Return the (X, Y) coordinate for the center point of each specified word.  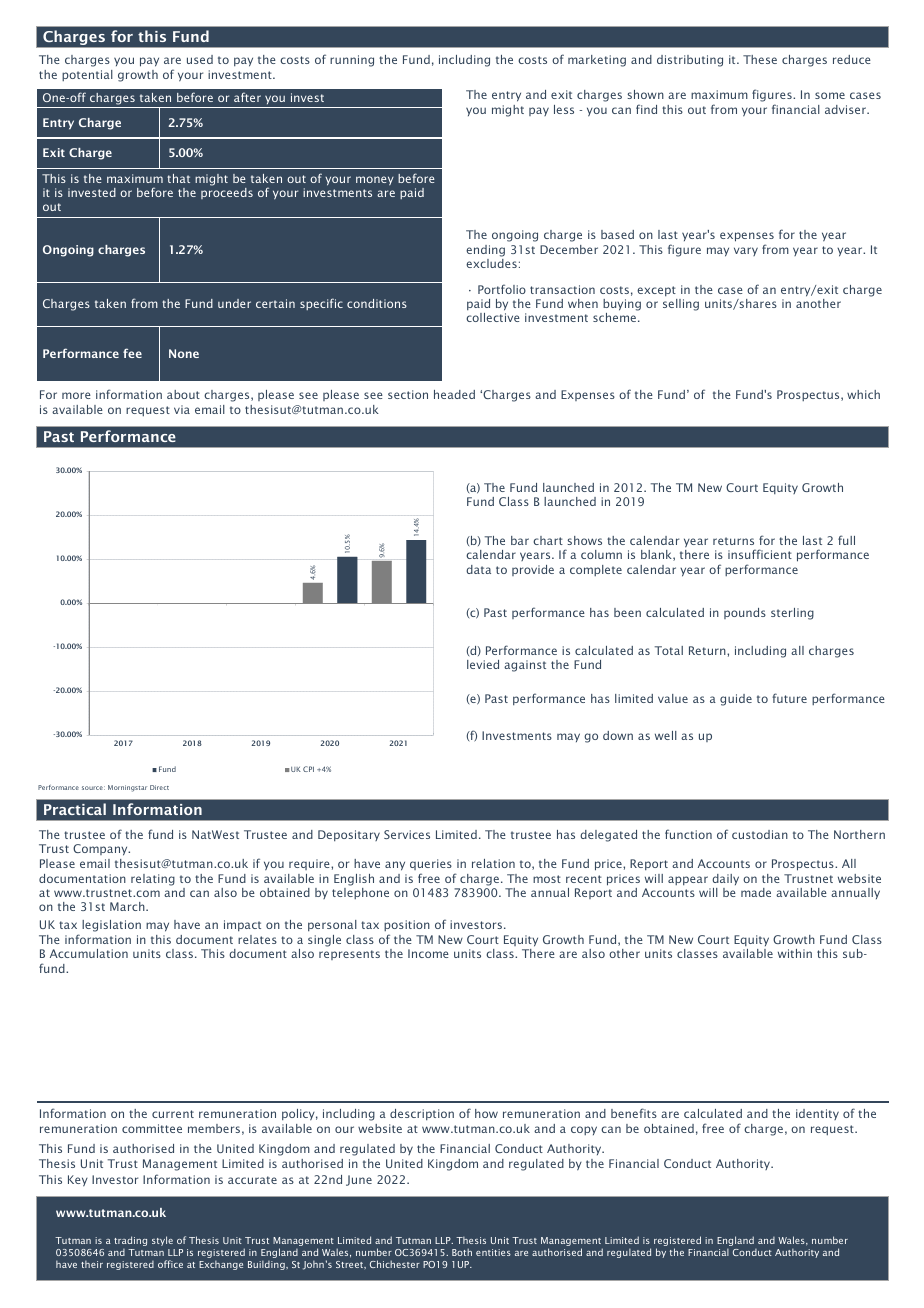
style (162, 1241)
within (795, 953)
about (183, 394)
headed (454, 394)
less (564, 109)
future (789, 698)
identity (817, 1114)
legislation (111, 926)
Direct (159, 787)
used (200, 59)
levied (483, 664)
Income (428, 953)
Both (462, 1252)
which (863, 394)
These (760, 59)
